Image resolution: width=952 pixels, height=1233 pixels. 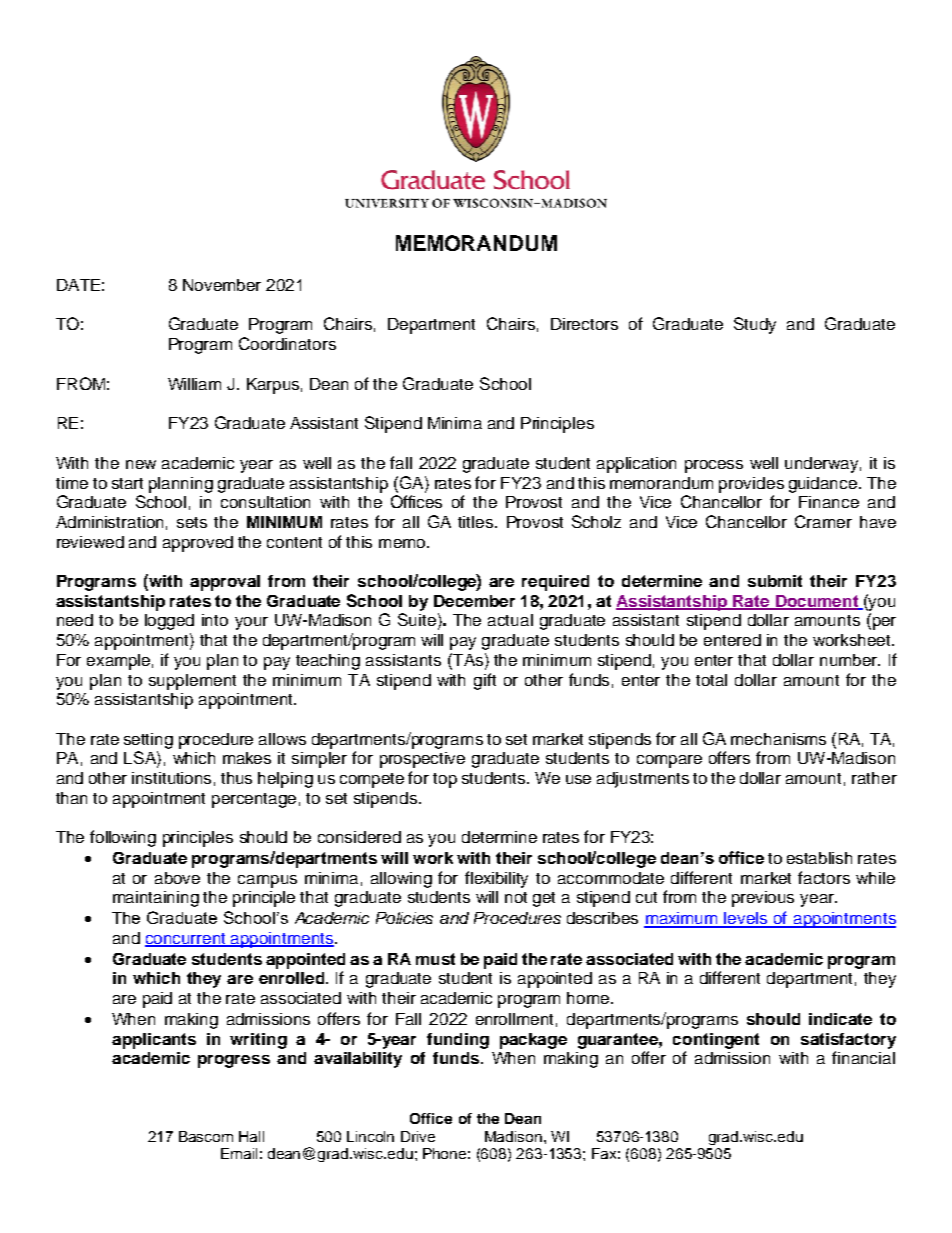 What do you see at coordinates (584, 324) in the image?
I see `Directors` at bounding box center [584, 324].
